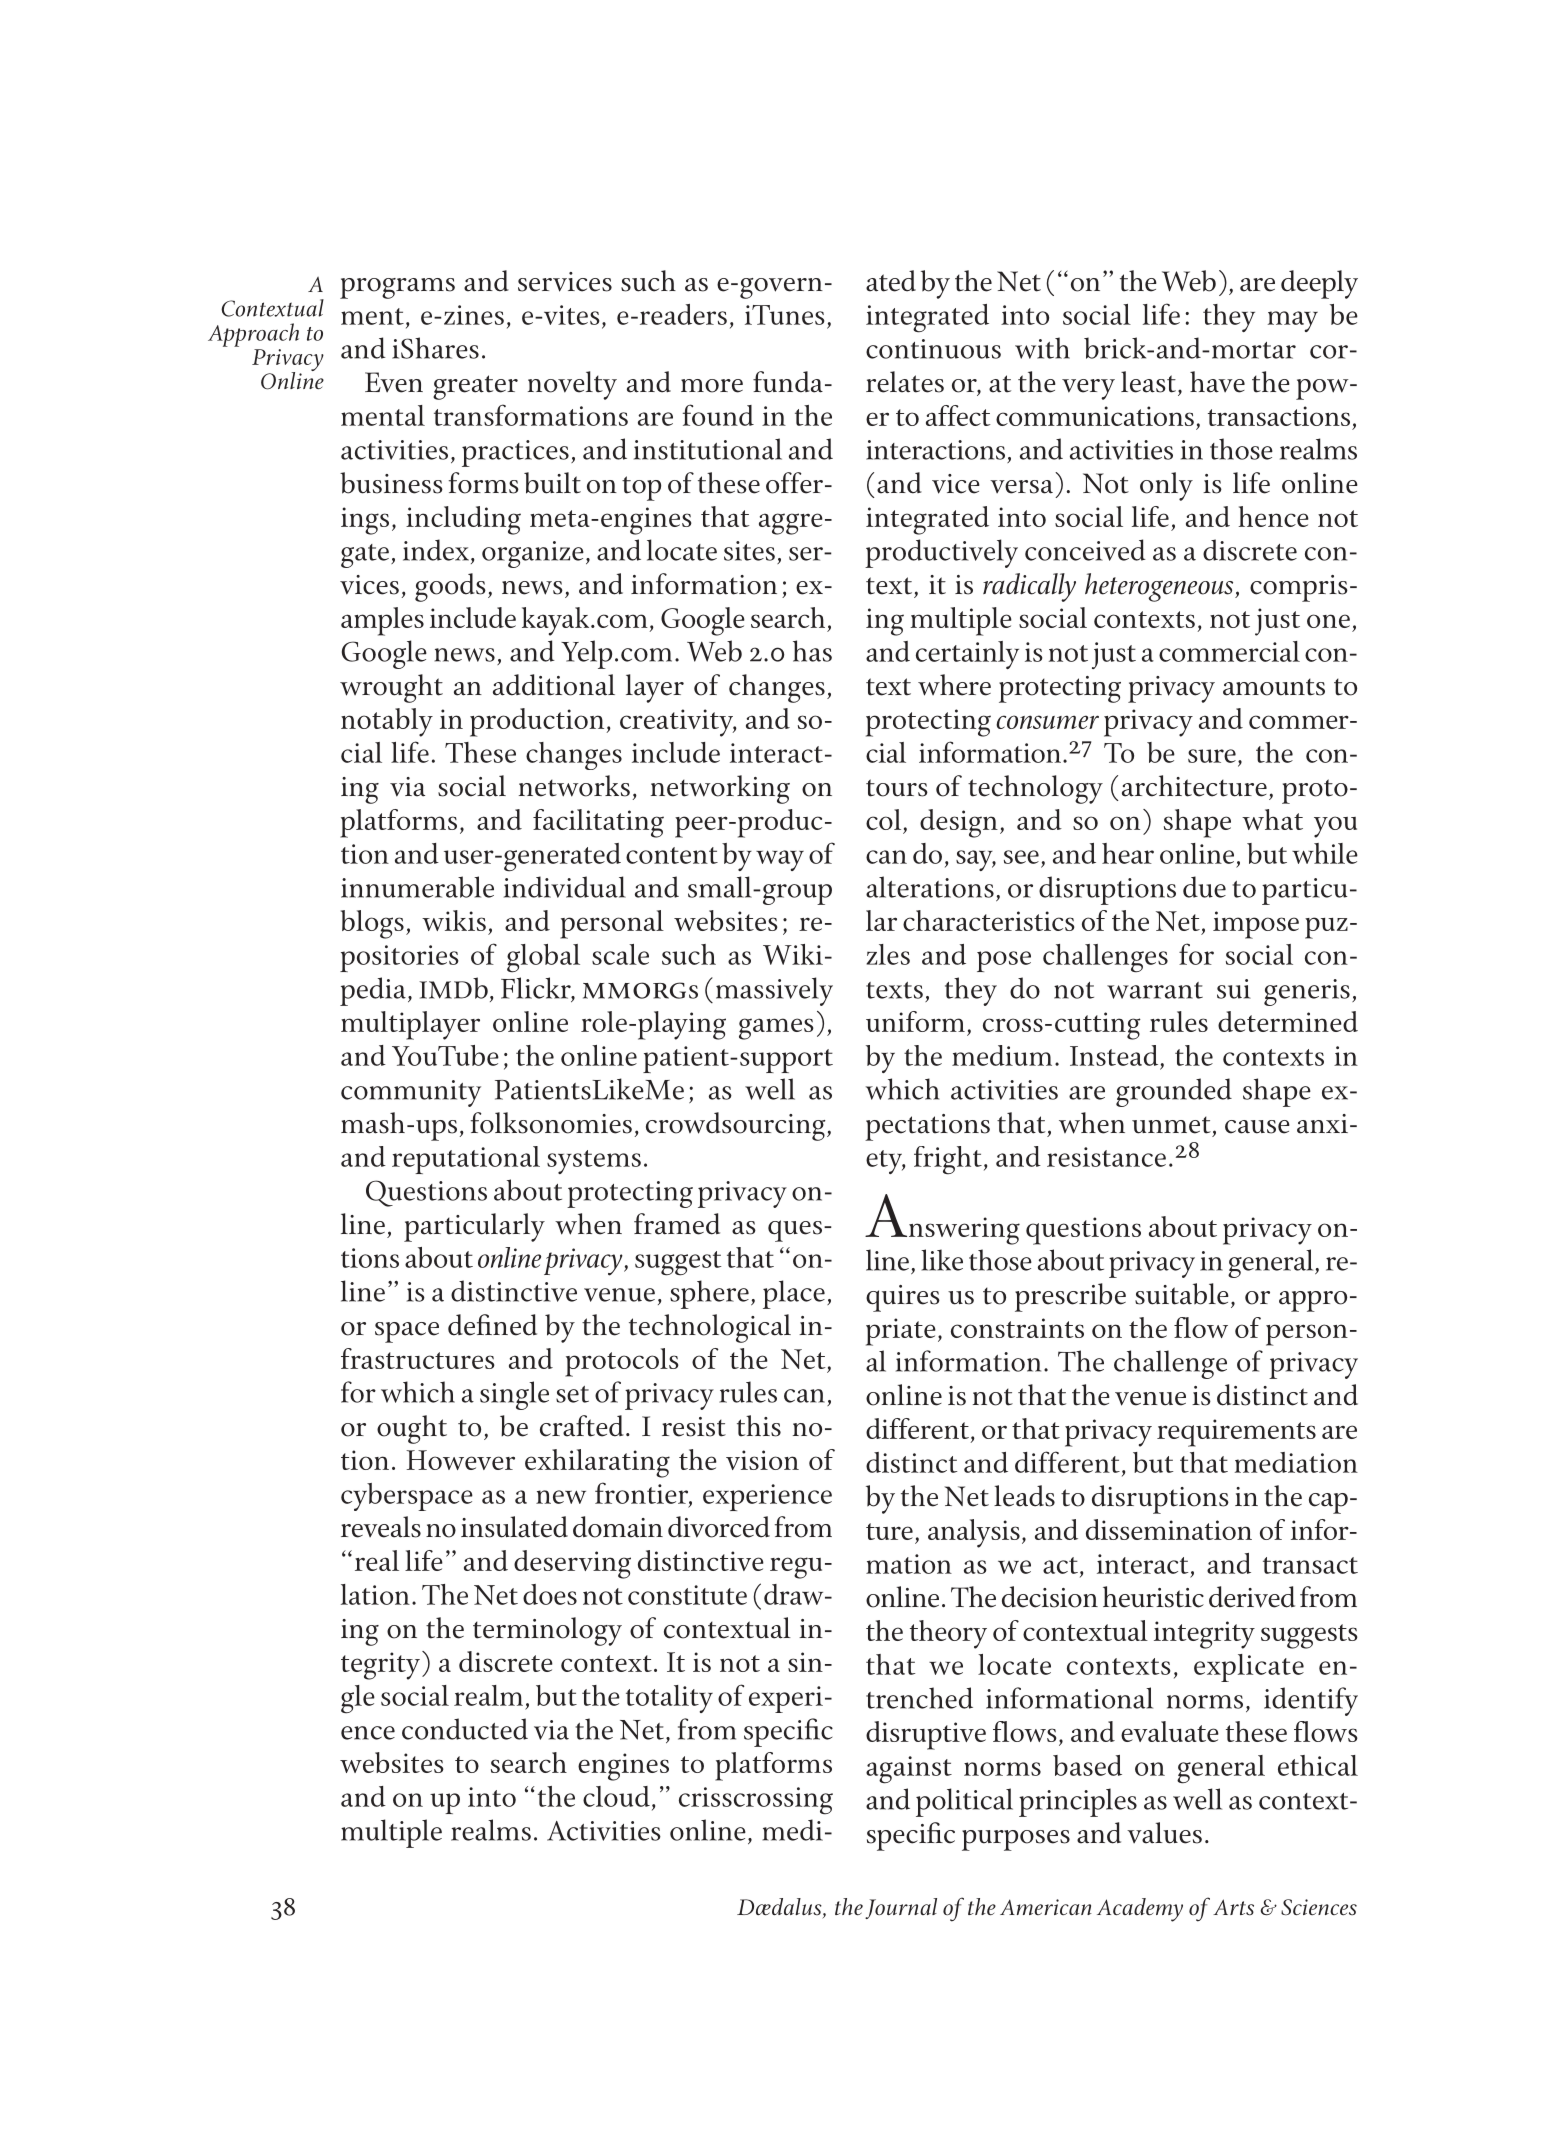 This page has width=1552, height=2134. Describe the element at coordinates (1252, 1597) in the page. I see `derived` at that location.
